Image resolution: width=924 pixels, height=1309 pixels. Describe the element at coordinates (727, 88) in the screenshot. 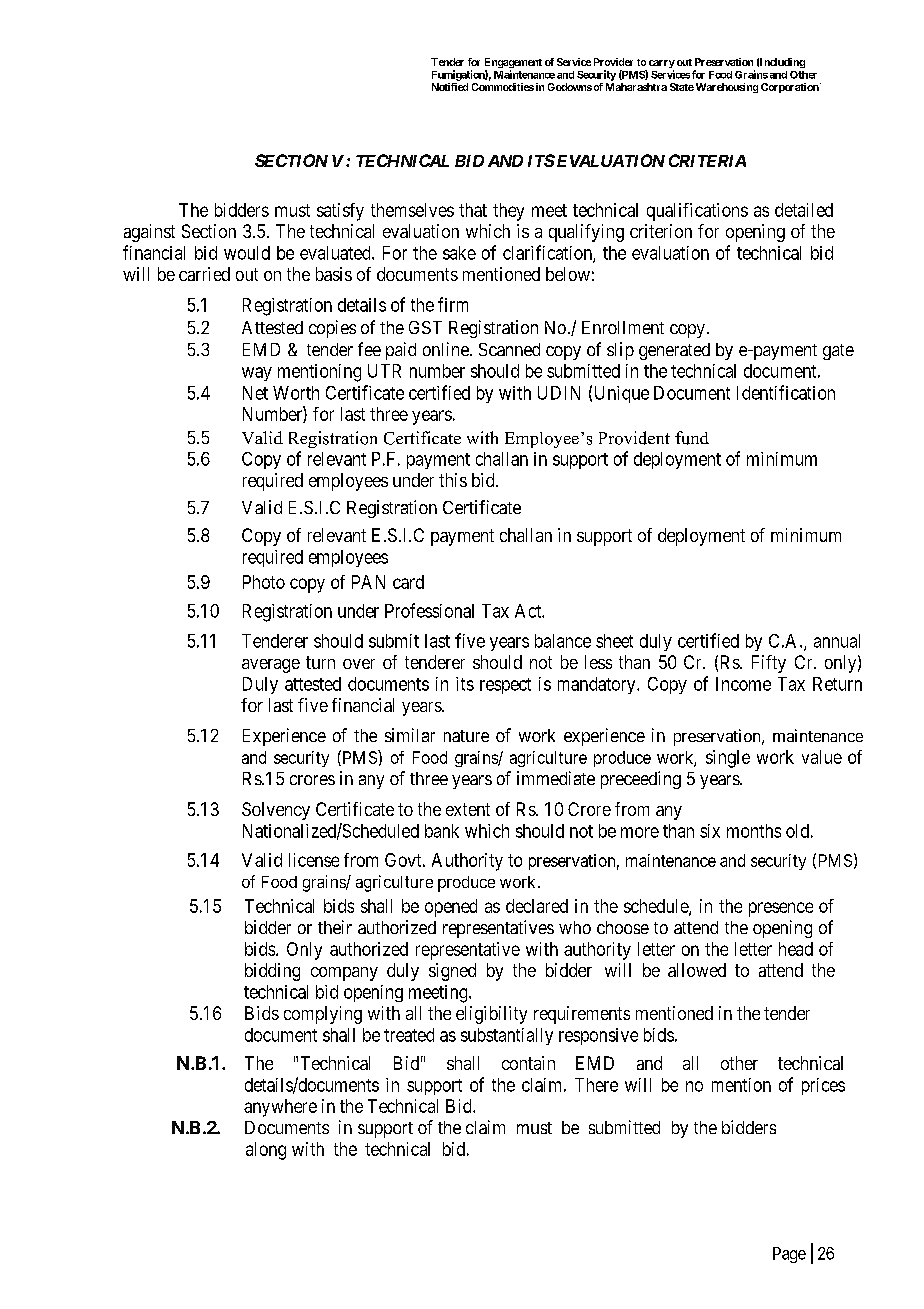

I see `Warehousing` at that location.
